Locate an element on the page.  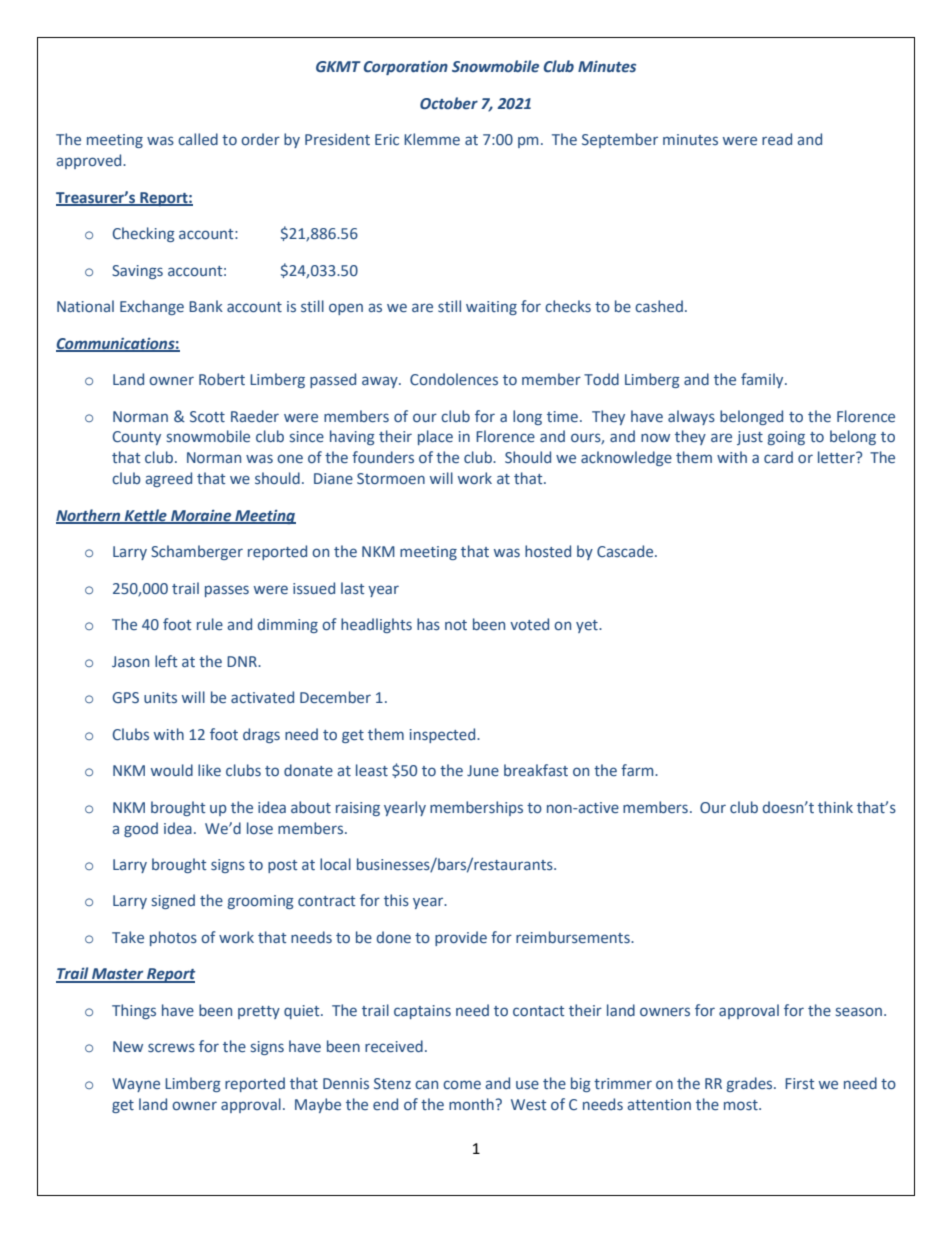
just is located at coordinates (750, 438).
